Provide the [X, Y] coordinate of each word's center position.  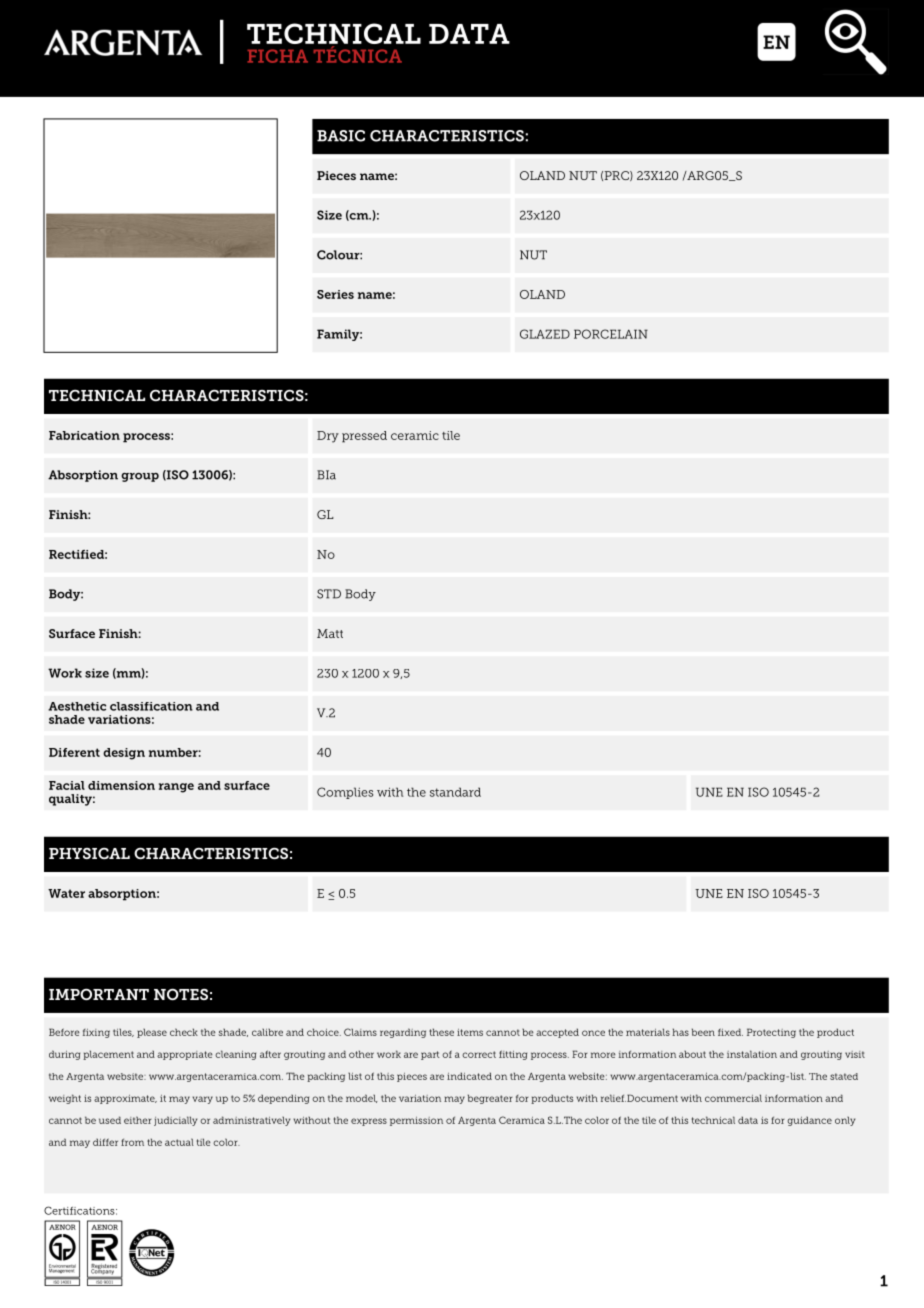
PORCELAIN [611, 334]
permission [416, 1121]
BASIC [341, 136]
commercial [733, 1098]
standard [455, 792]
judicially [175, 1121]
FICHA [277, 56]
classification [151, 706]
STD [329, 594]
